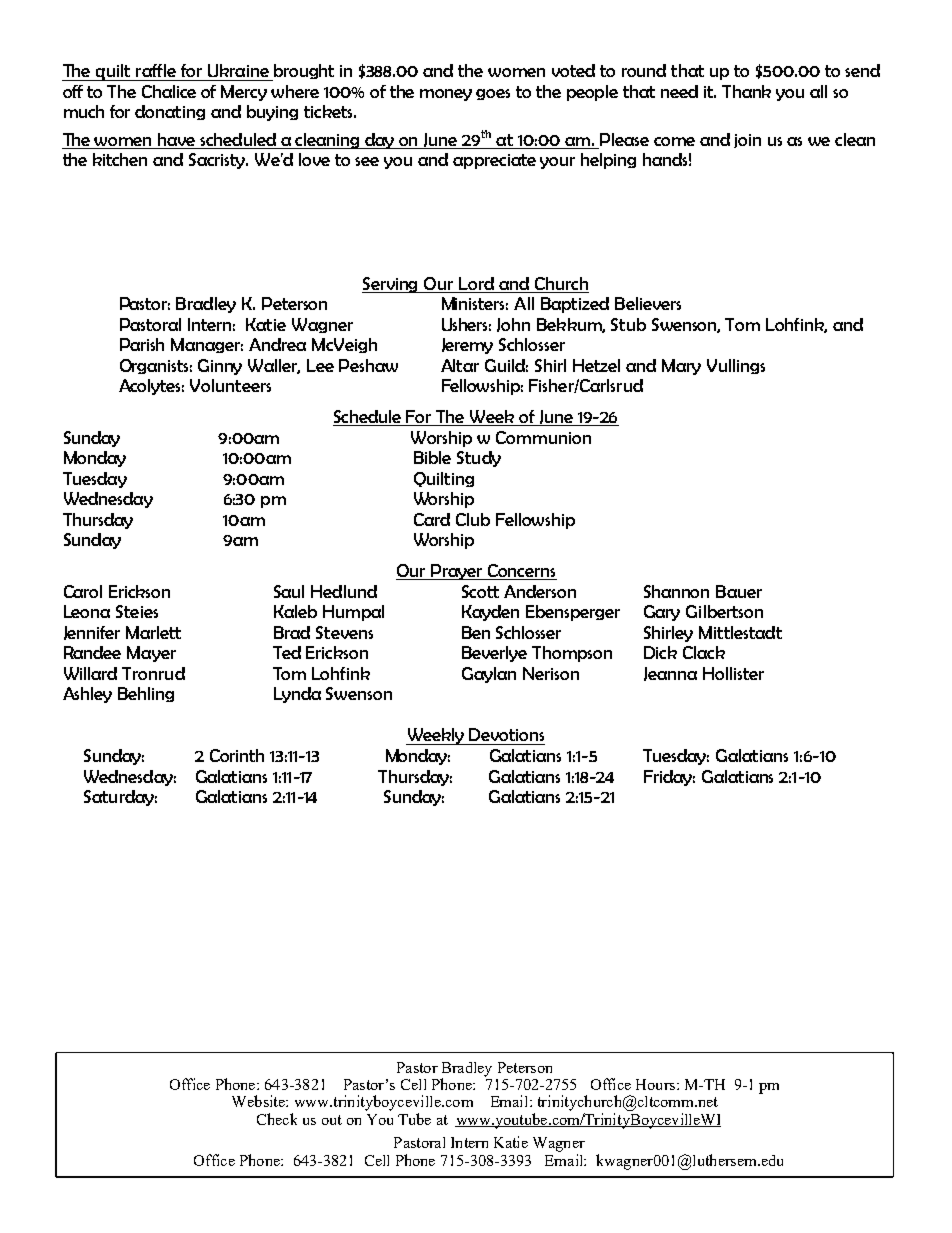 The width and height of the document is (952, 1233). What do you see at coordinates (733, 673) in the document?
I see `Hollister` at bounding box center [733, 673].
